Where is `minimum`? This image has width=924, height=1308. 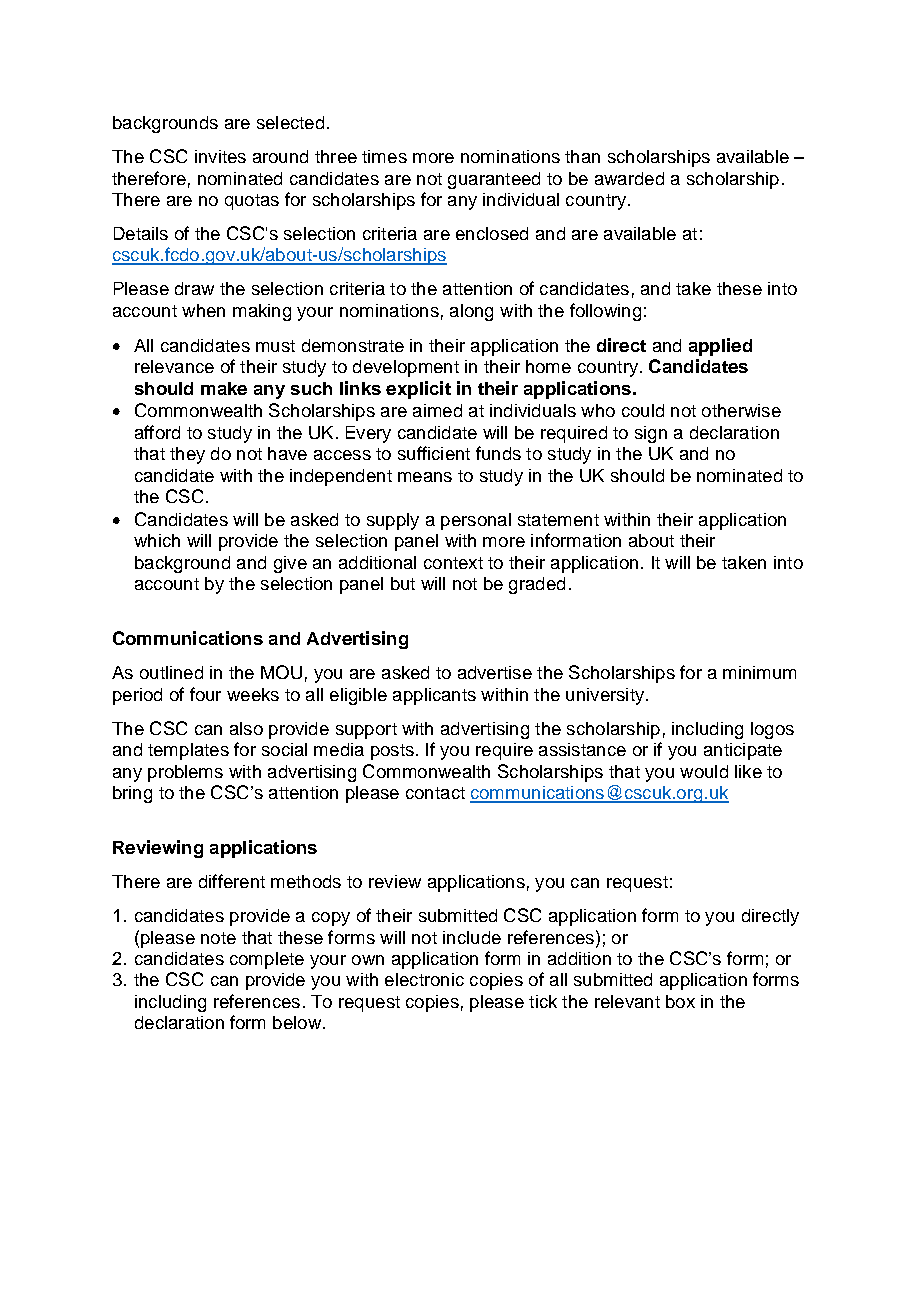
minimum is located at coordinates (759, 672).
